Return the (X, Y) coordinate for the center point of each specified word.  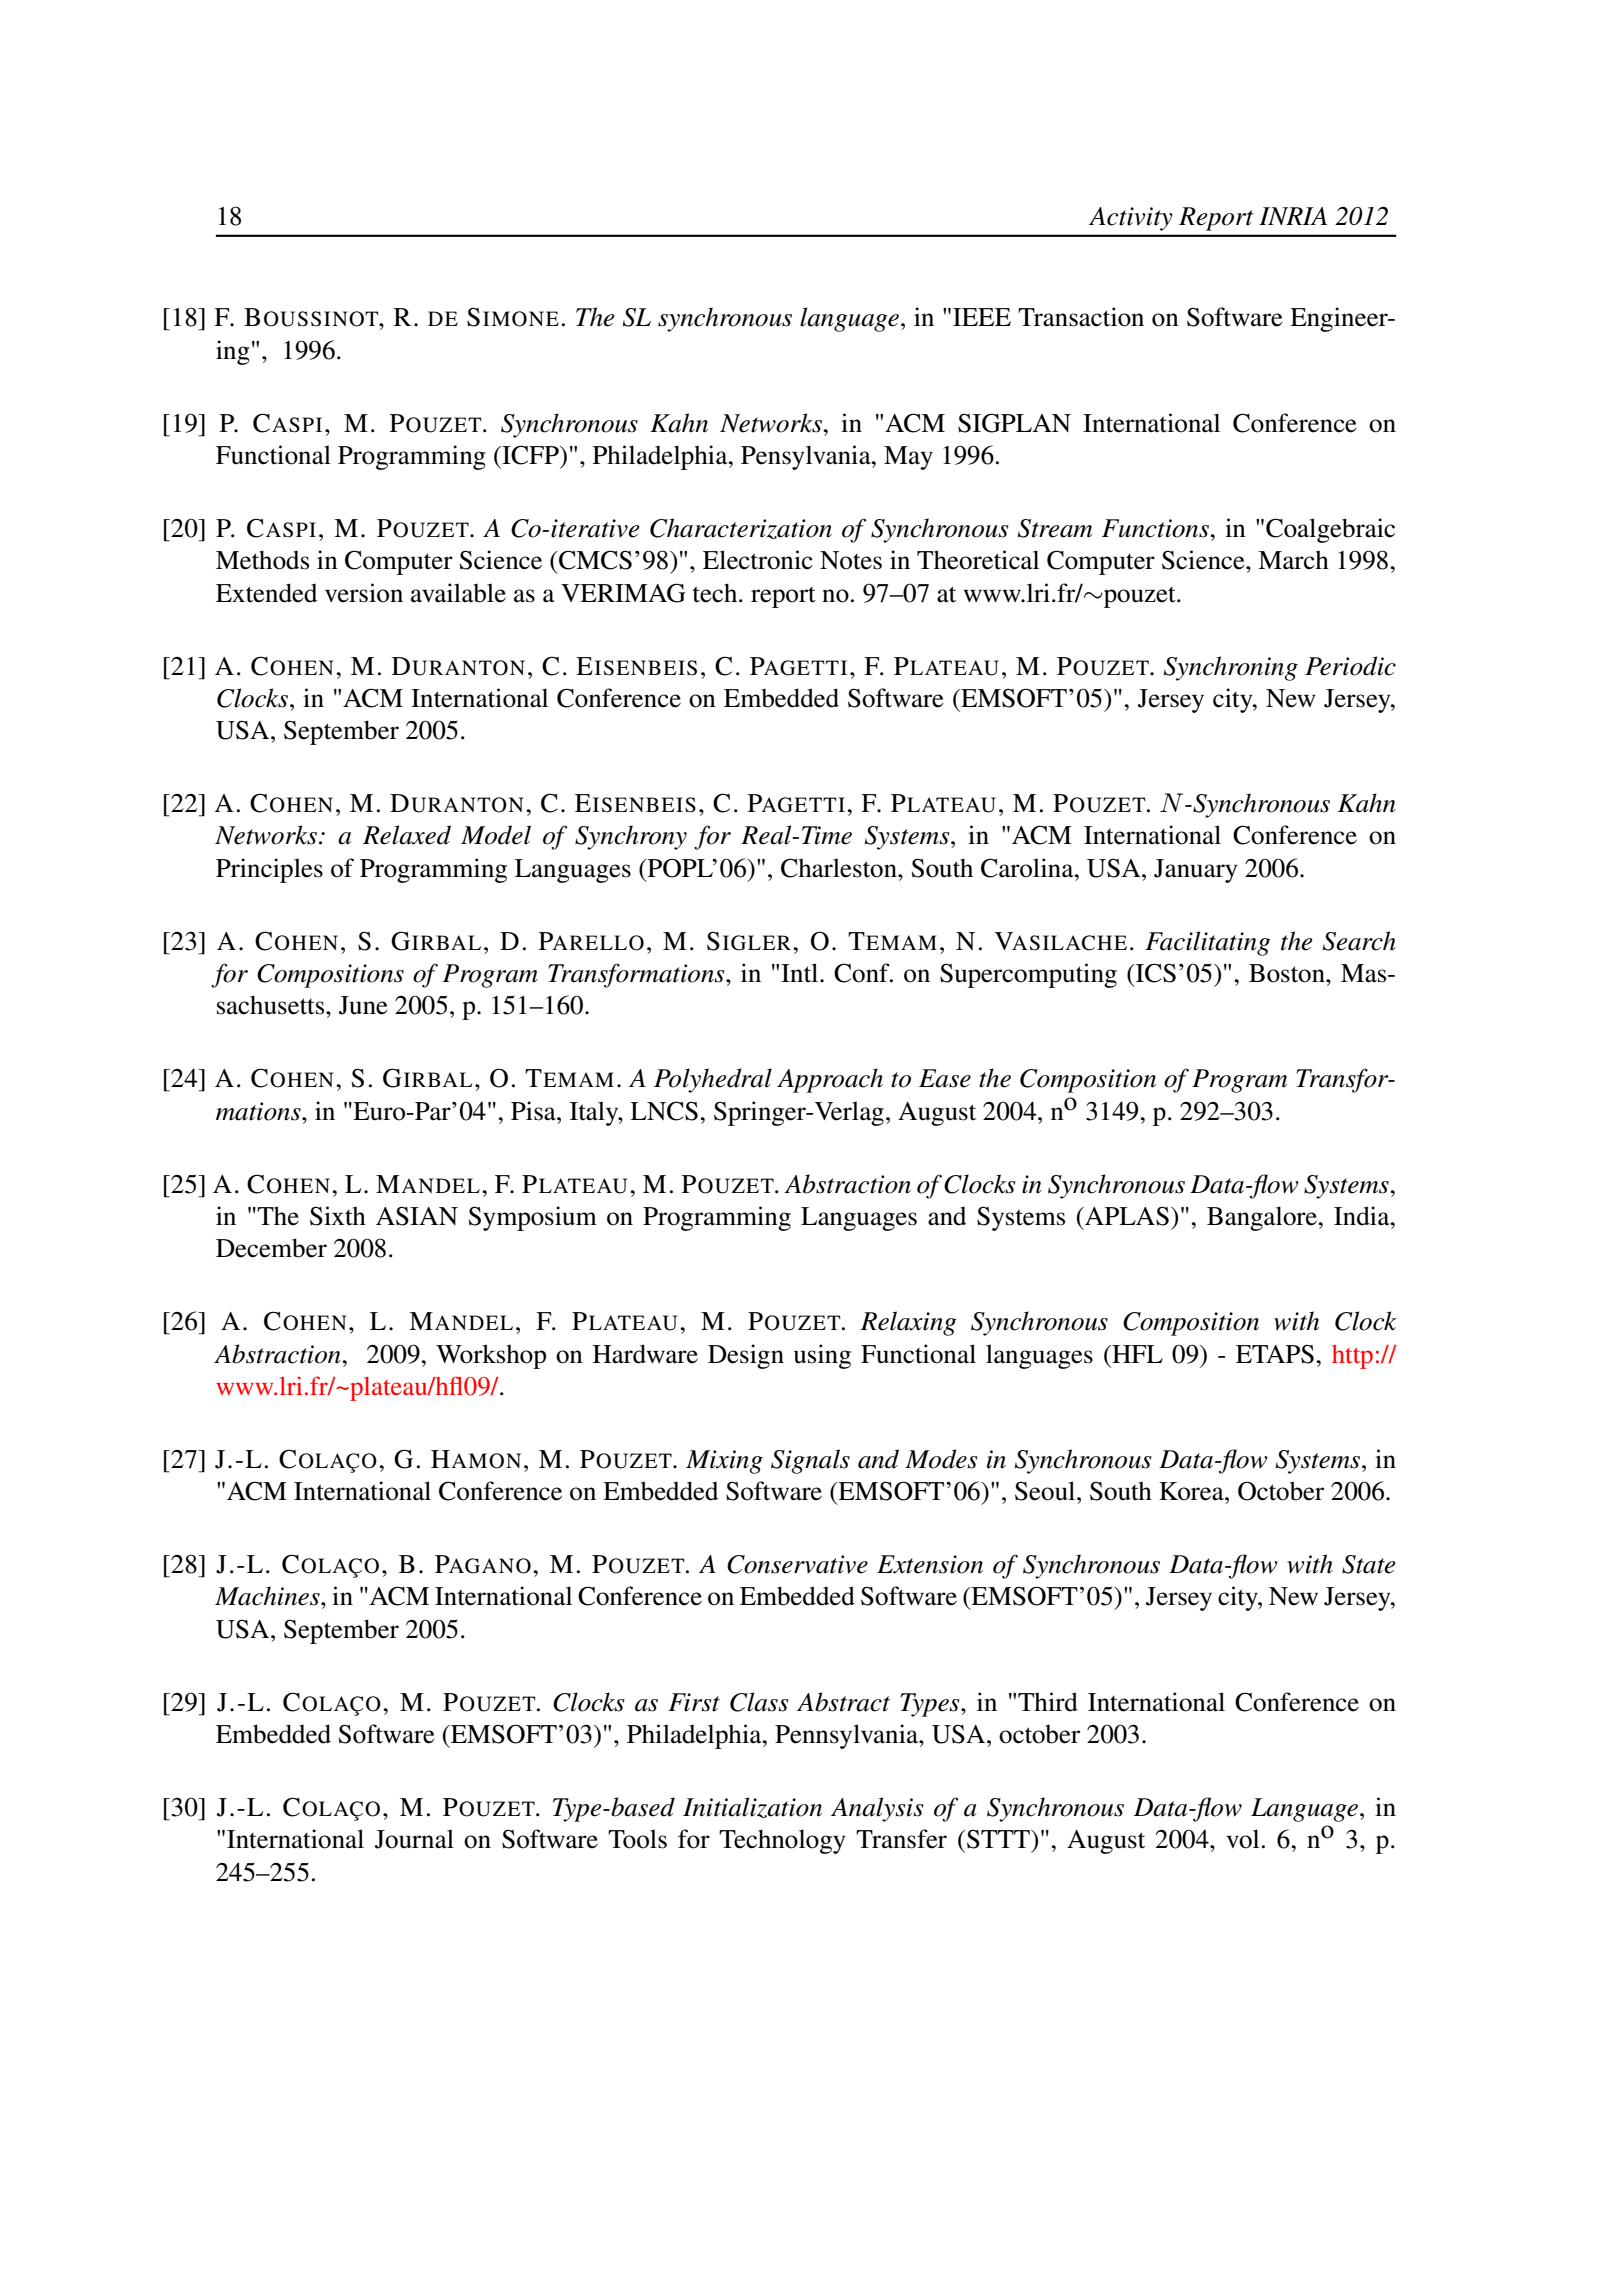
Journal (414, 1839)
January (1196, 871)
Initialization (752, 1807)
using (822, 1356)
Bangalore (1263, 1218)
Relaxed (407, 835)
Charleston (840, 868)
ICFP (530, 455)
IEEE (982, 317)
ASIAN (417, 1216)
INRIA (1293, 216)
